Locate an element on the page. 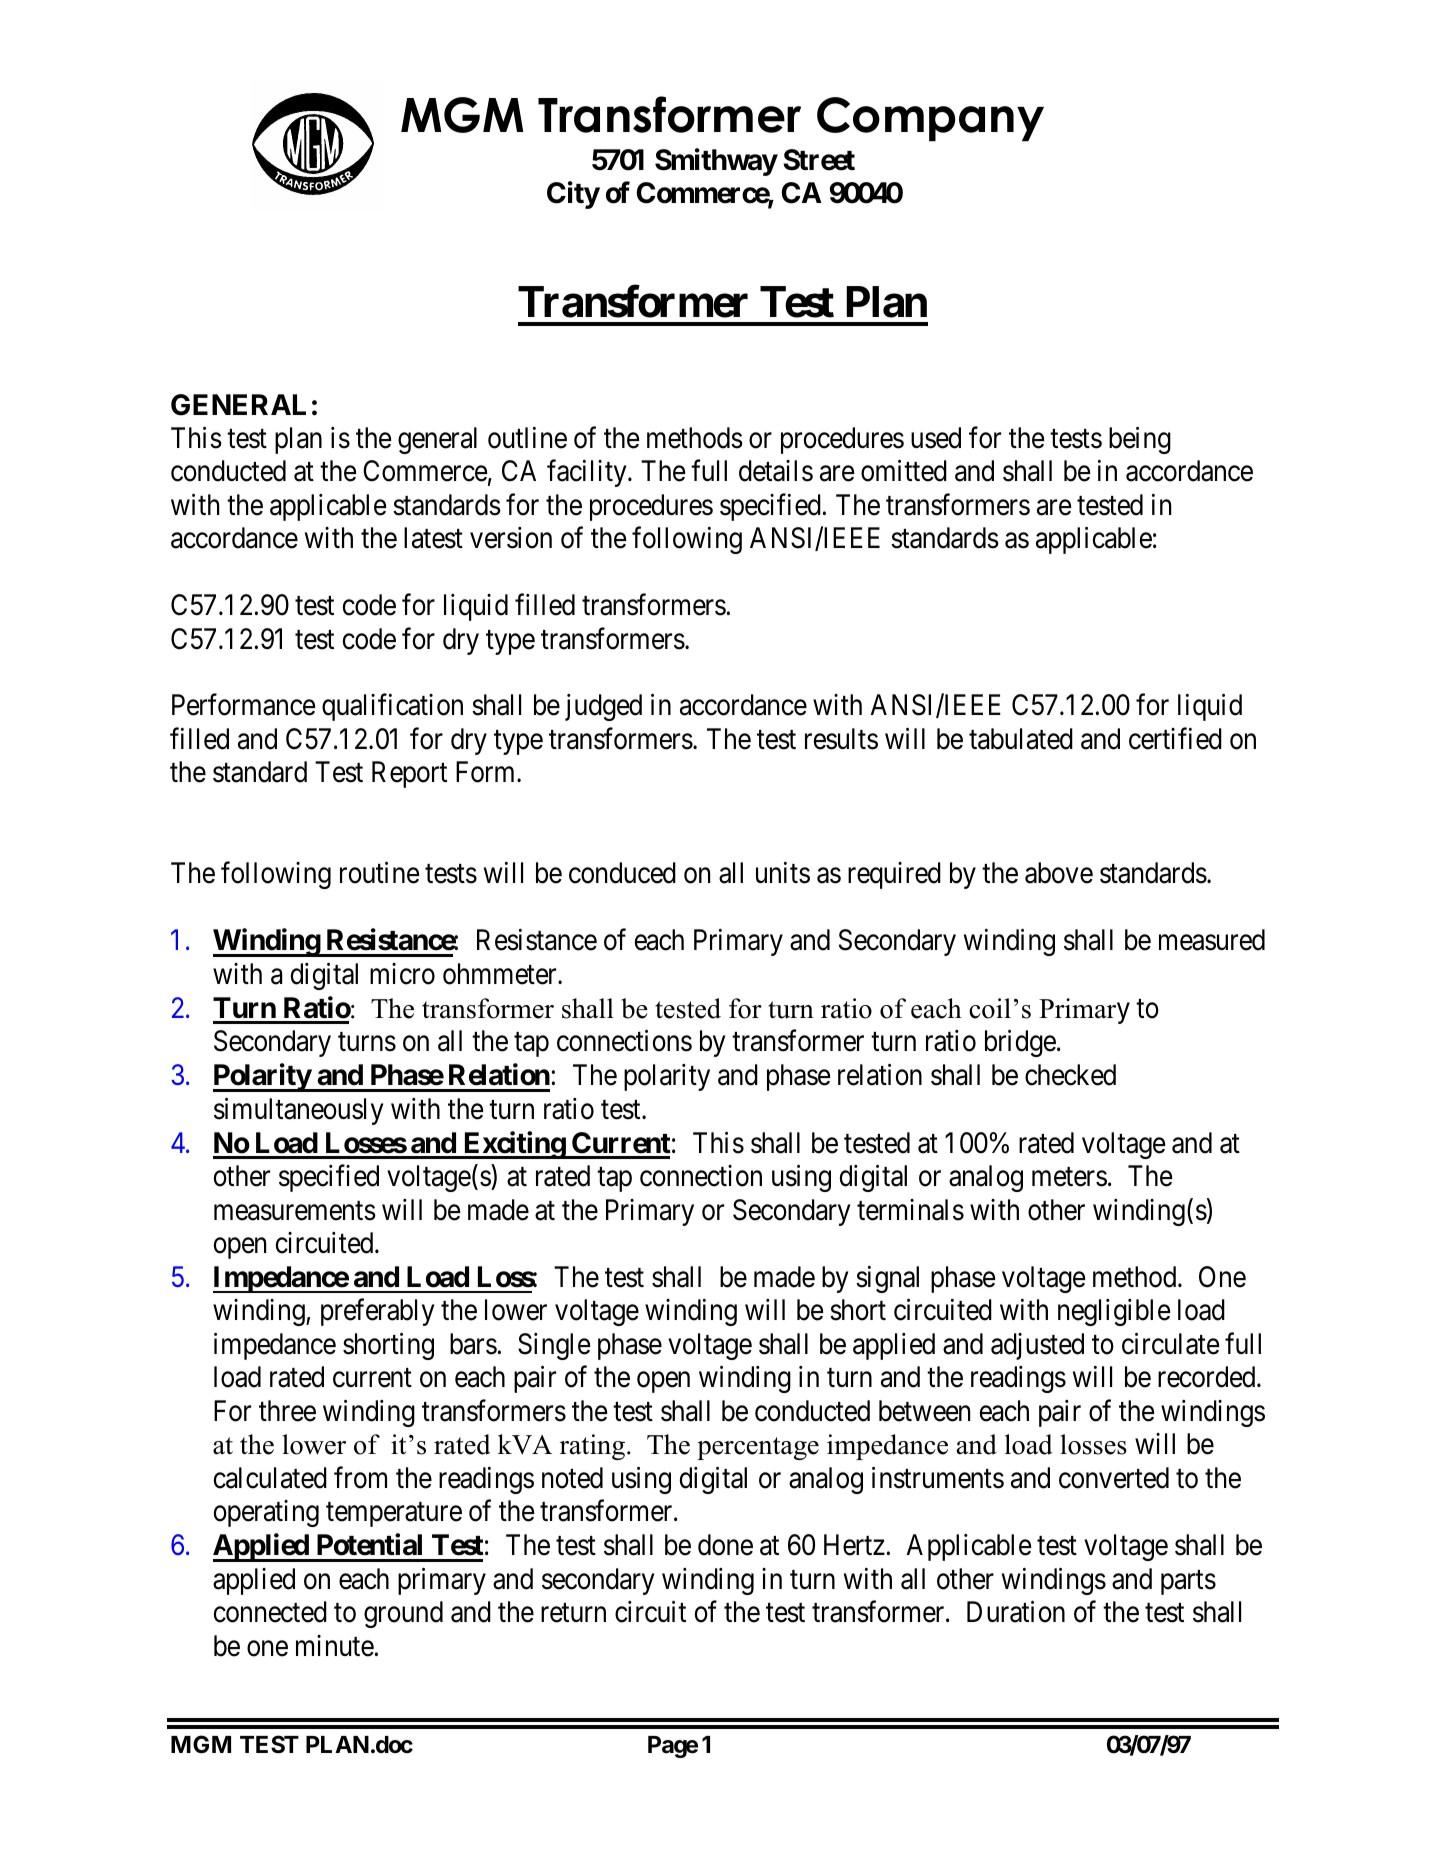  micro is located at coordinates (402, 974).
